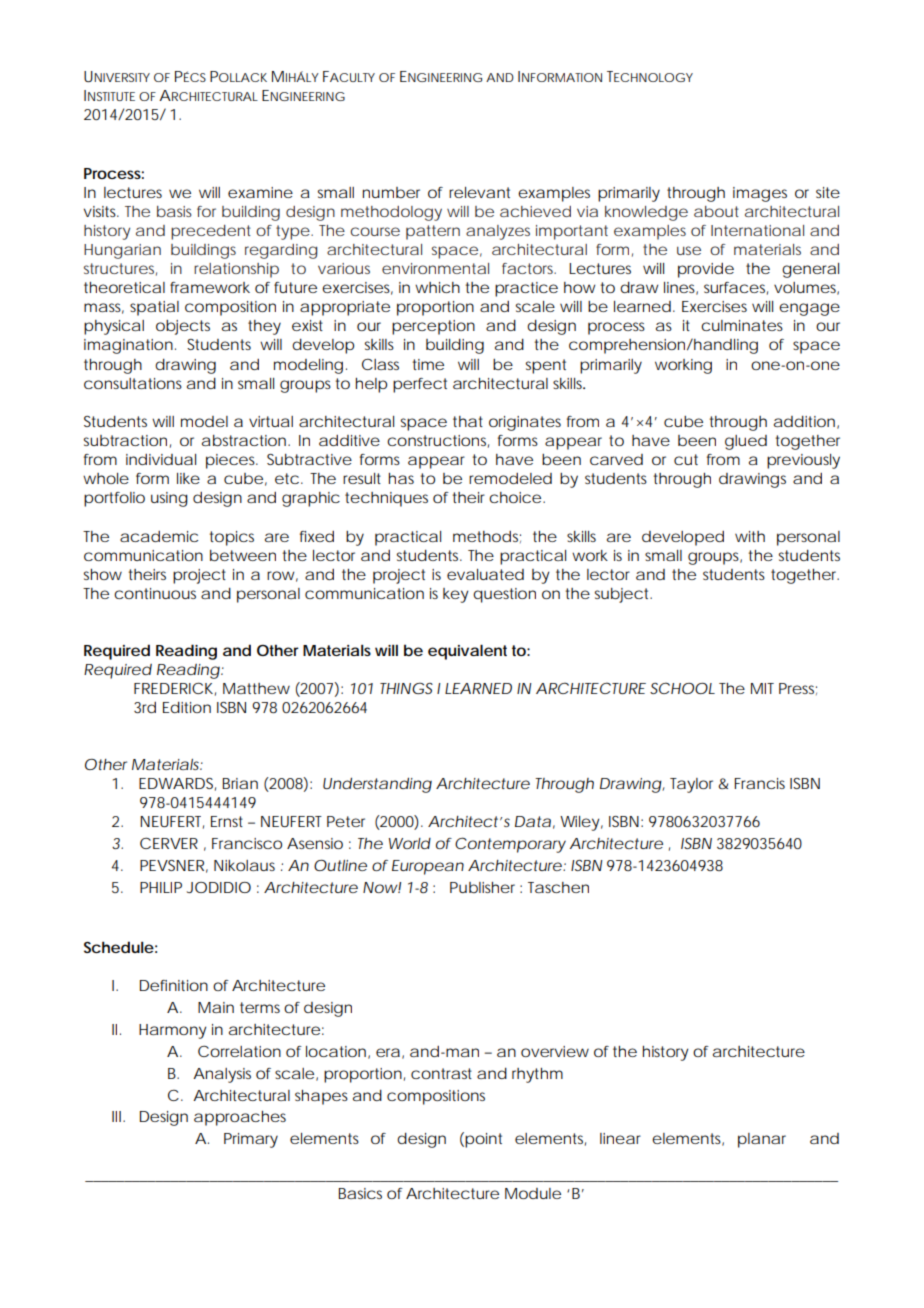 The width and height of the screenshot is (924, 1308). Describe the element at coordinates (174, 211) in the screenshot. I see `basis` at that location.
